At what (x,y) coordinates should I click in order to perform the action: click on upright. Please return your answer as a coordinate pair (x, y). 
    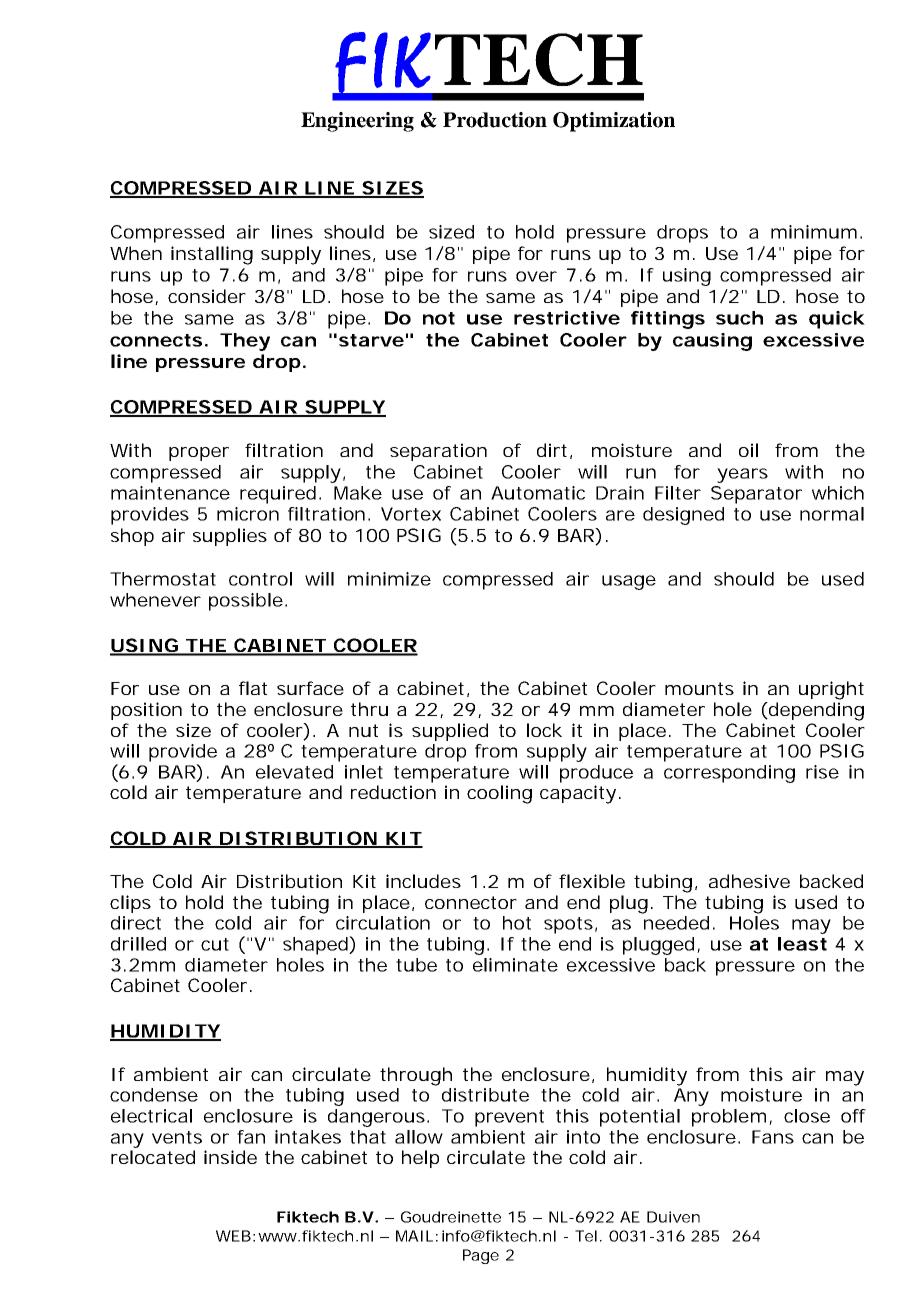
    Looking at the image, I should click on (831, 690).
